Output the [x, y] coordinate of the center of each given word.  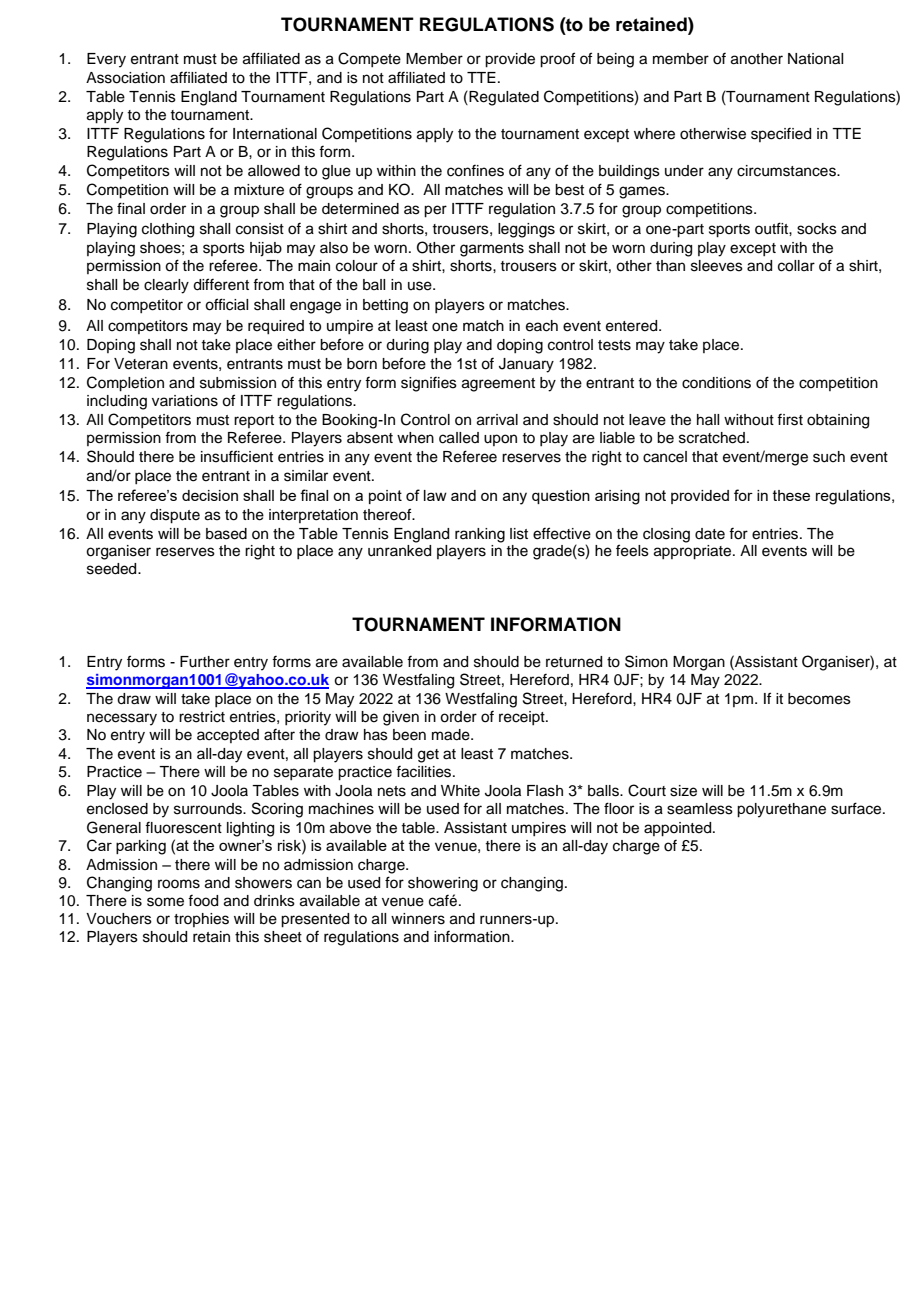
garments [492, 250]
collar [796, 266]
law [435, 495]
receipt [523, 718]
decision [210, 495]
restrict [202, 717]
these [791, 495]
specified [781, 135]
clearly [166, 286]
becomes [819, 699]
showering [443, 884]
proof [557, 60]
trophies [201, 920]
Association [125, 78]
